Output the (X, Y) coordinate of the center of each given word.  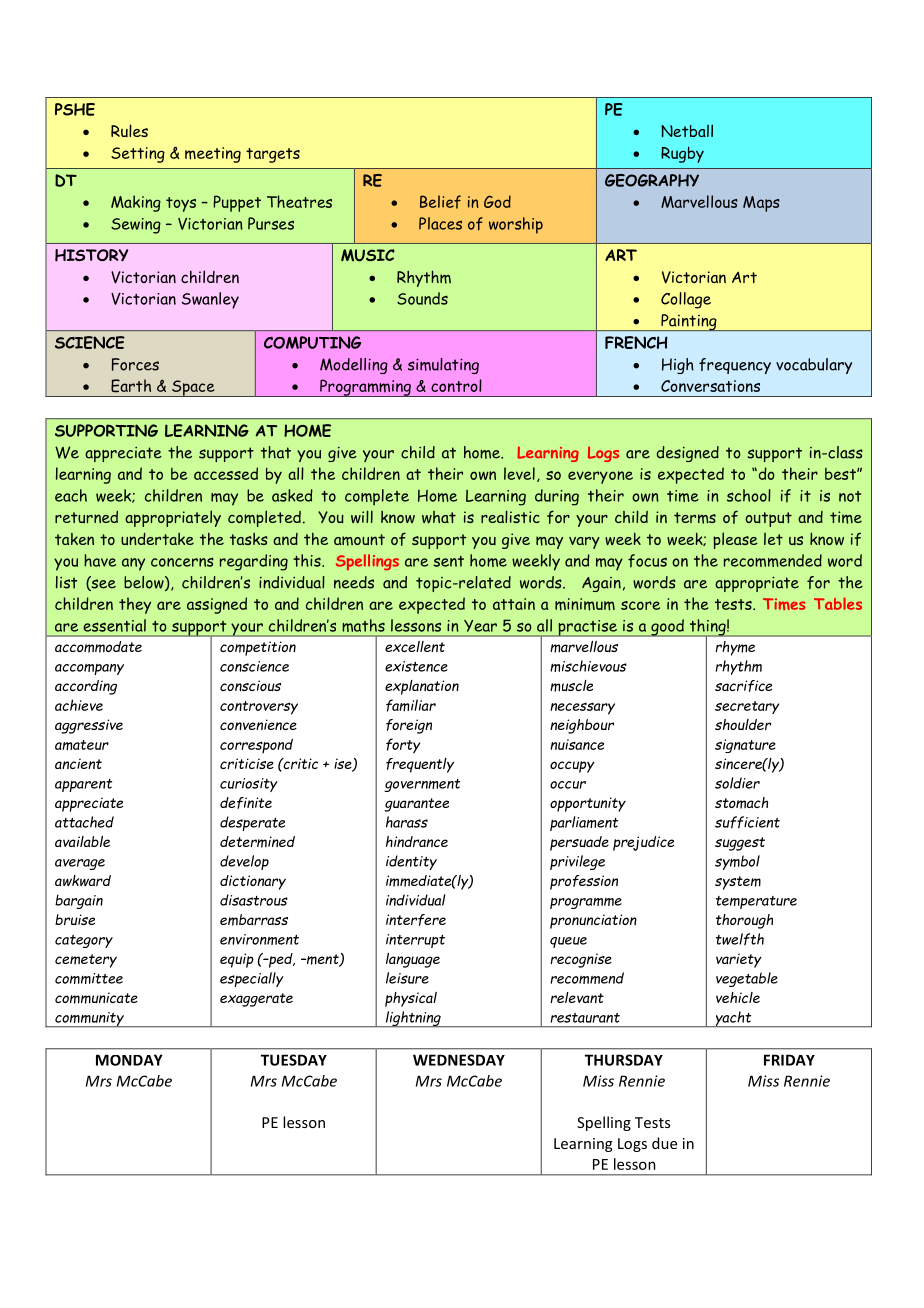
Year (480, 626)
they (135, 605)
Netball (687, 131)
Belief (440, 202)
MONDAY (129, 1060)
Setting (138, 155)
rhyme (735, 648)
